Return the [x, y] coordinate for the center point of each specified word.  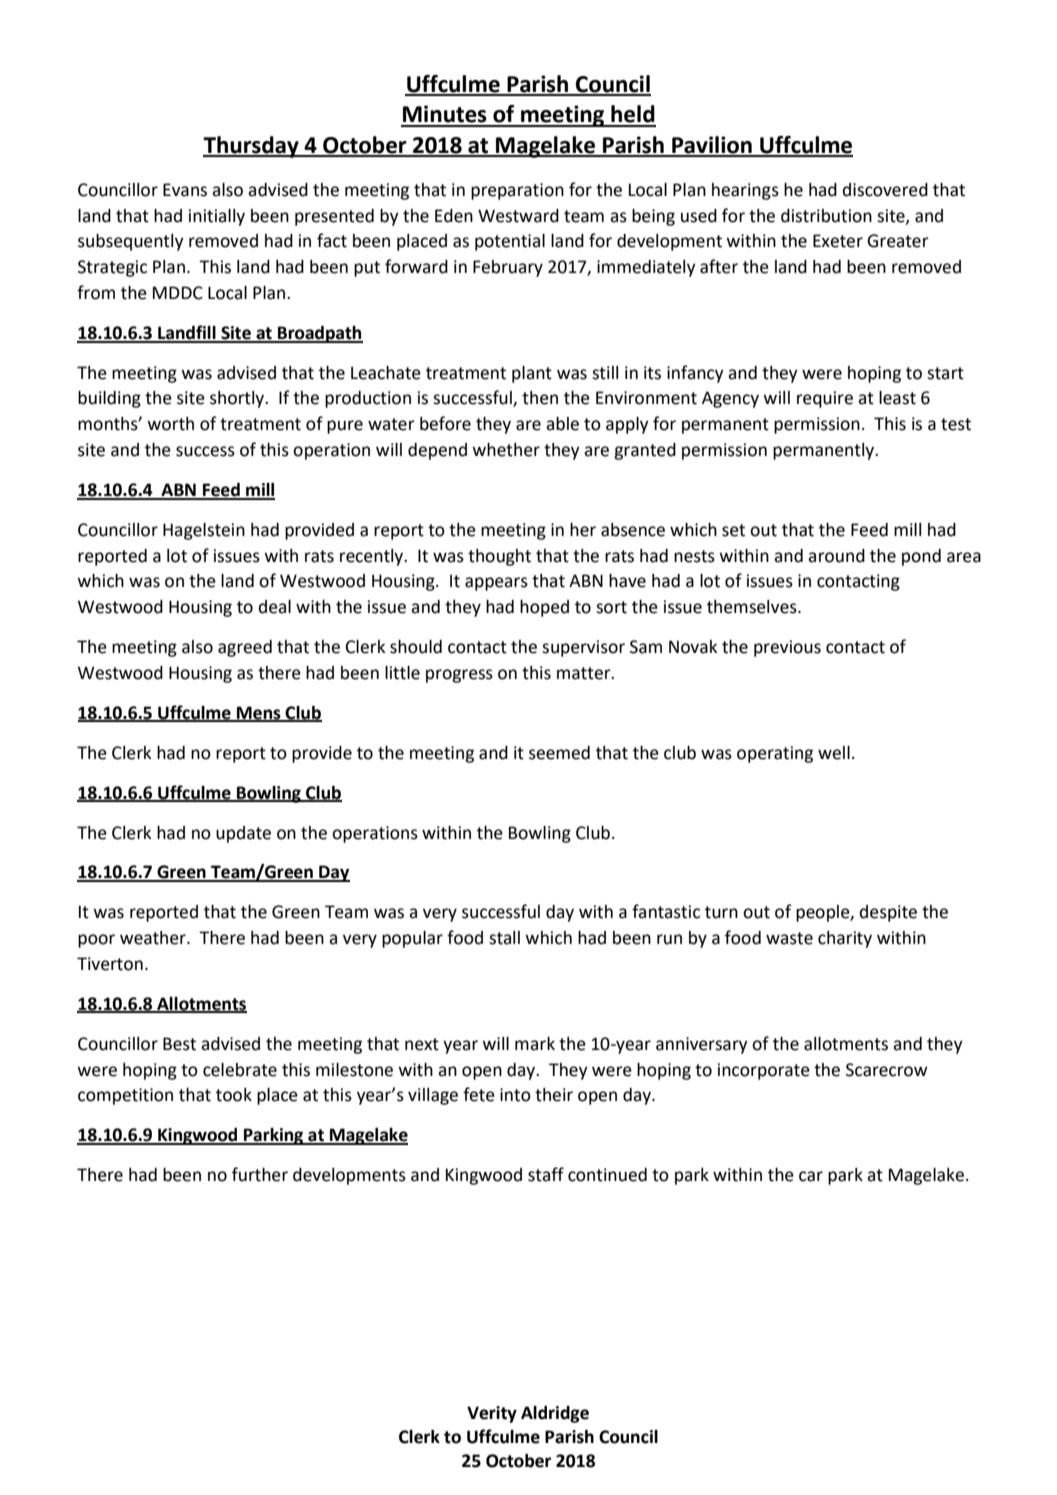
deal [275, 607]
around [836, 556]
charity [845, 939]
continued [607, 1175]
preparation [517, 191]
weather [154, 938]
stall [504, 938]
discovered [885, 190]
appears [496, 584]
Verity [492, 1414]
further [260, 1174]
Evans [185, 190]
